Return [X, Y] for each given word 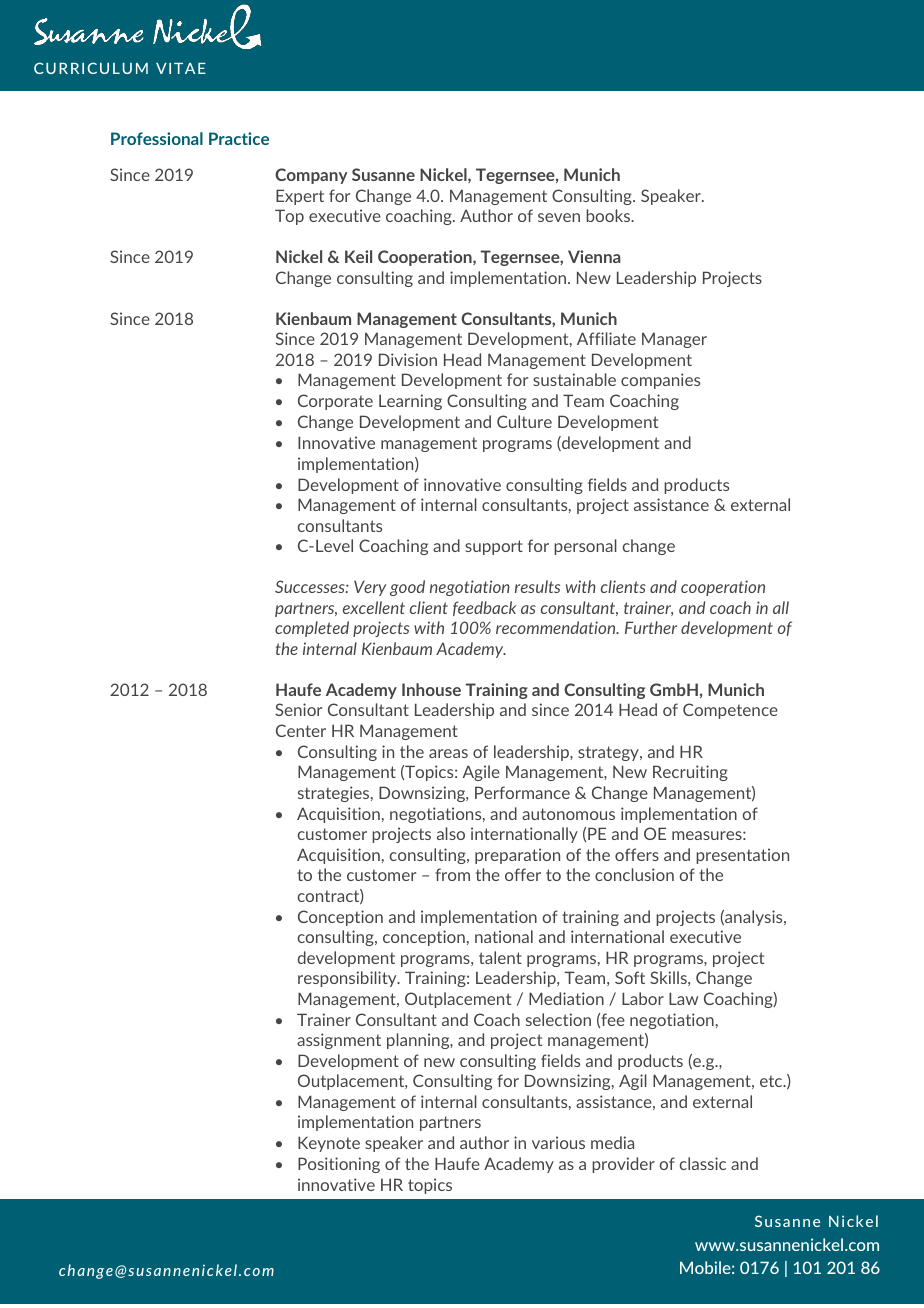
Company [311, 176]
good [407, 588]
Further [651, 627]
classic [702, 1163]
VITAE [181, 68]
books [609, 215]
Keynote [329, 1144]
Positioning [339, 1165]
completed [312, 629]
